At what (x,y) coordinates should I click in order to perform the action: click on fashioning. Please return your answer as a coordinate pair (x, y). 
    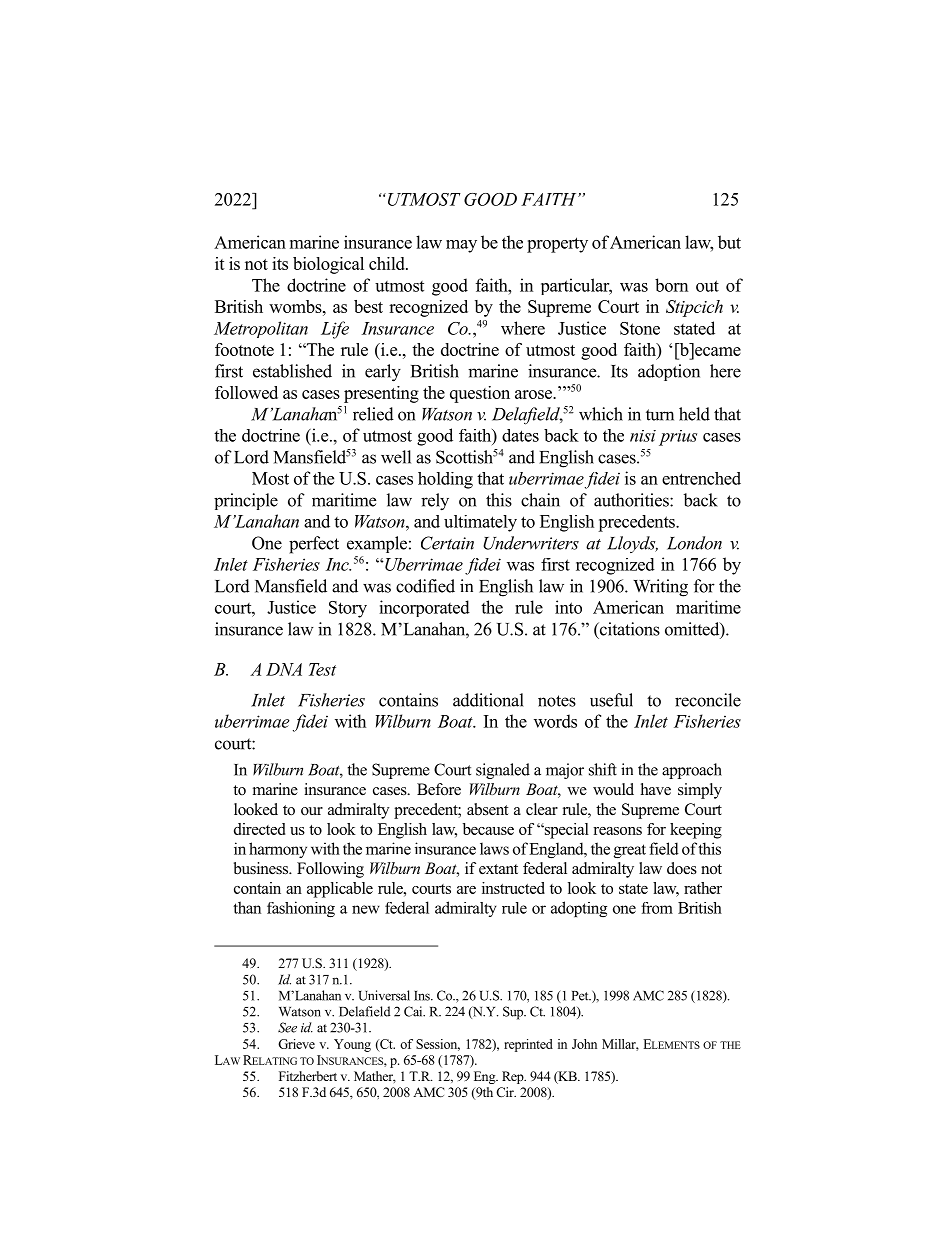
    Looking at the image, I should click on (301, 909).
